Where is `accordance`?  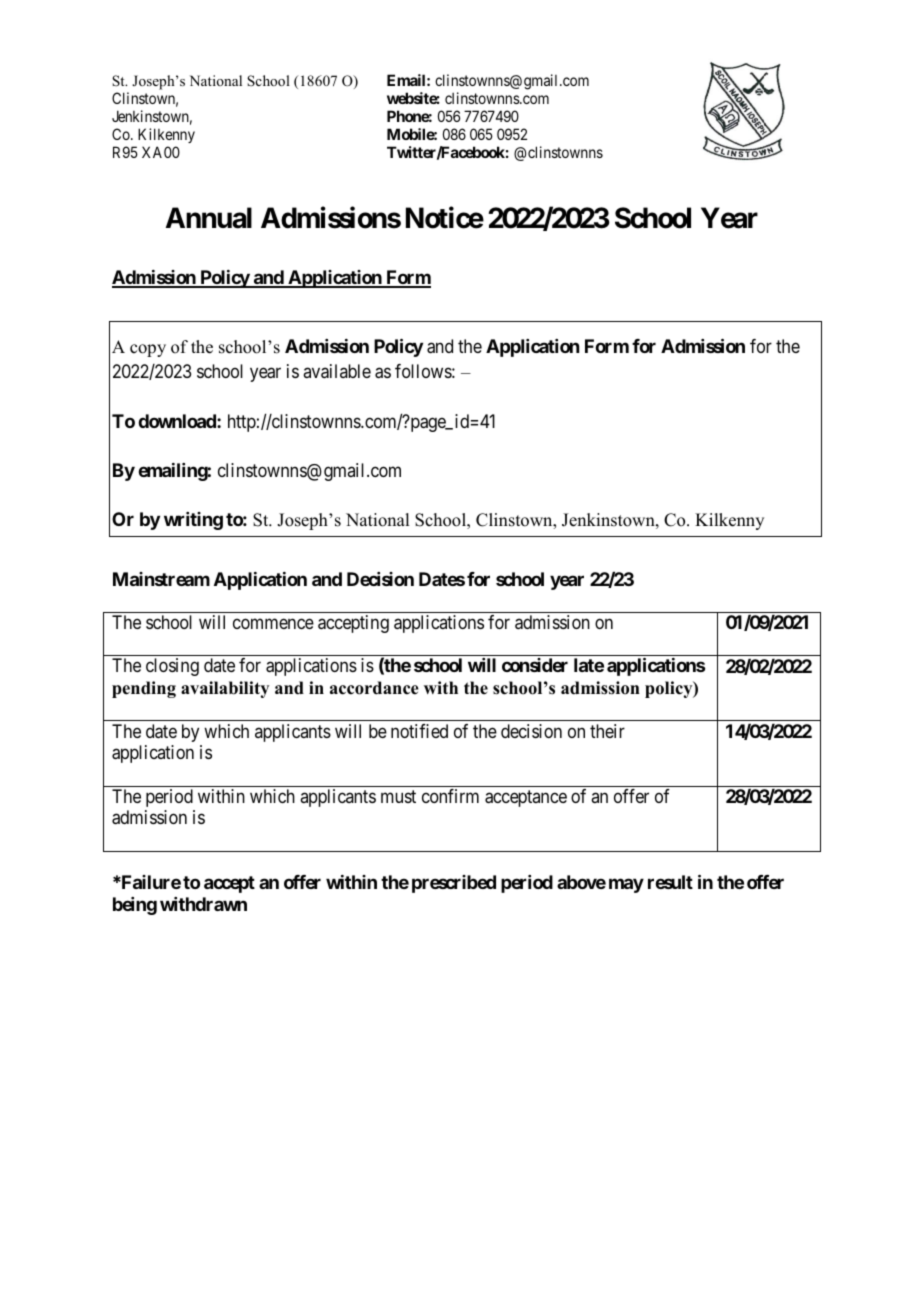
accordance is located at coordinates (374, 688).
